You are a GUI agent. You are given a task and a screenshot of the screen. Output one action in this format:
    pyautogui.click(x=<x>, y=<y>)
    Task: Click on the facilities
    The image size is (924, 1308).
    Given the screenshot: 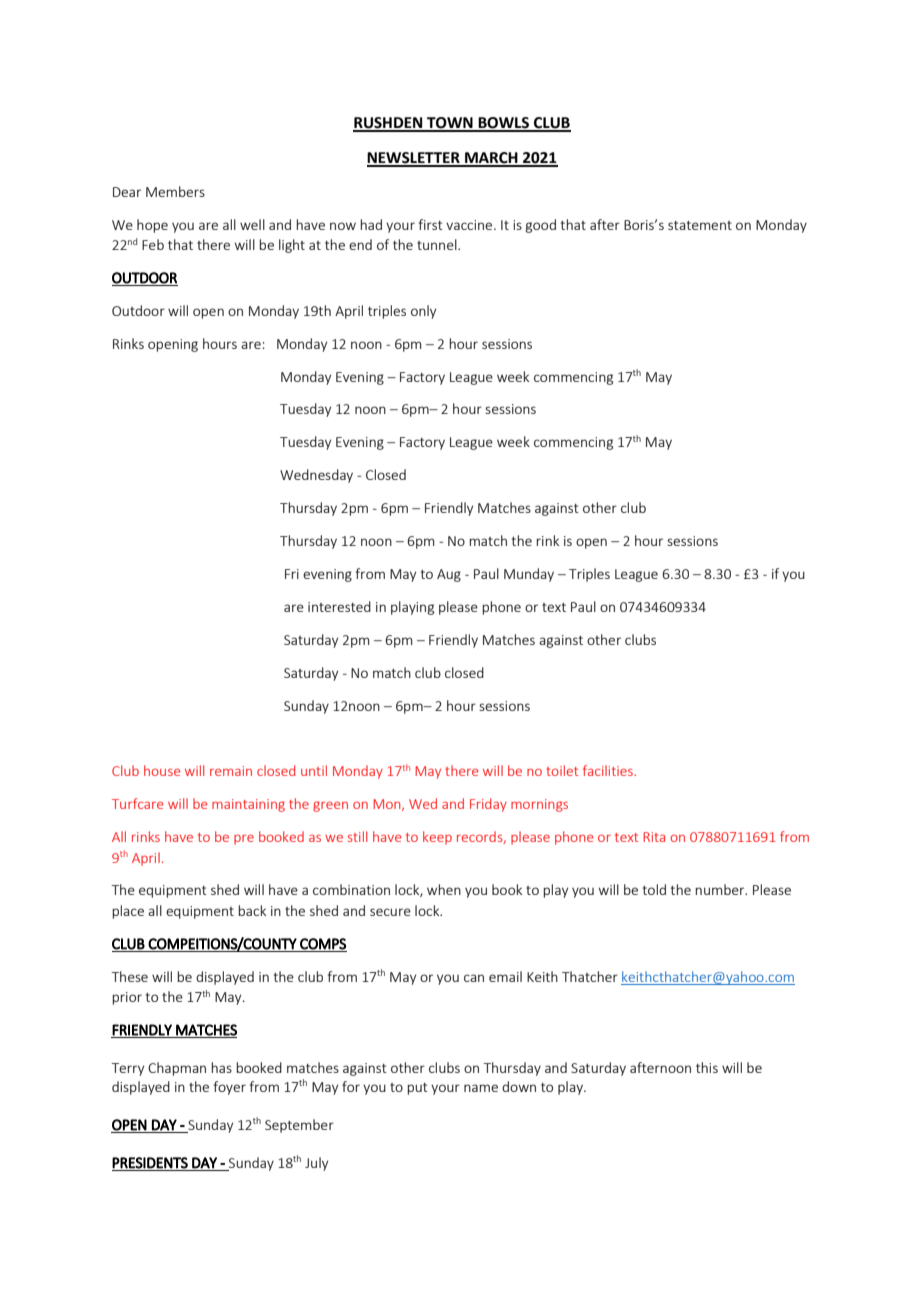 What is the action you would take?
    pyautogui.click(x=609, y=770)
